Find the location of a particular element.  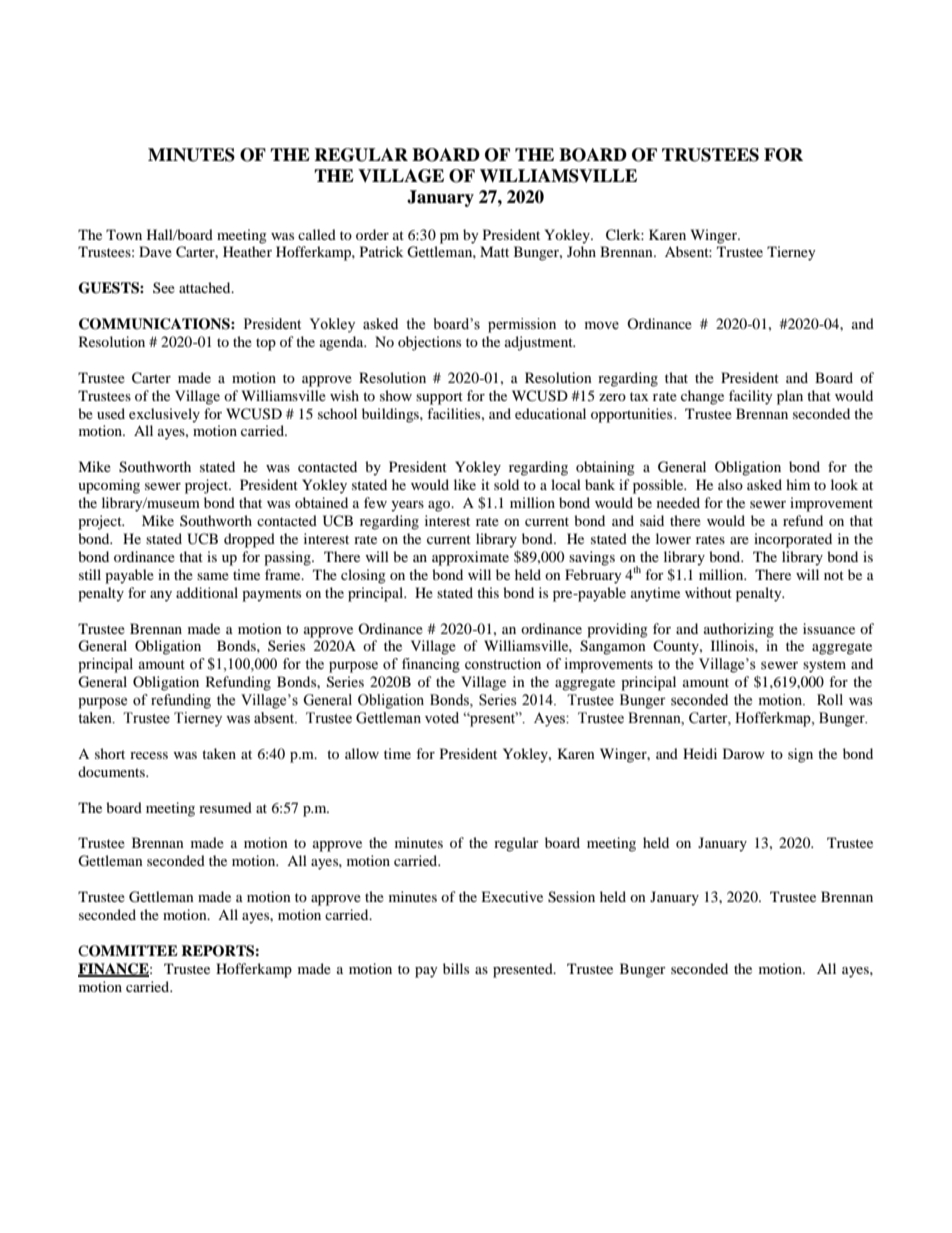

sign is located at coordinates (800, 755).
